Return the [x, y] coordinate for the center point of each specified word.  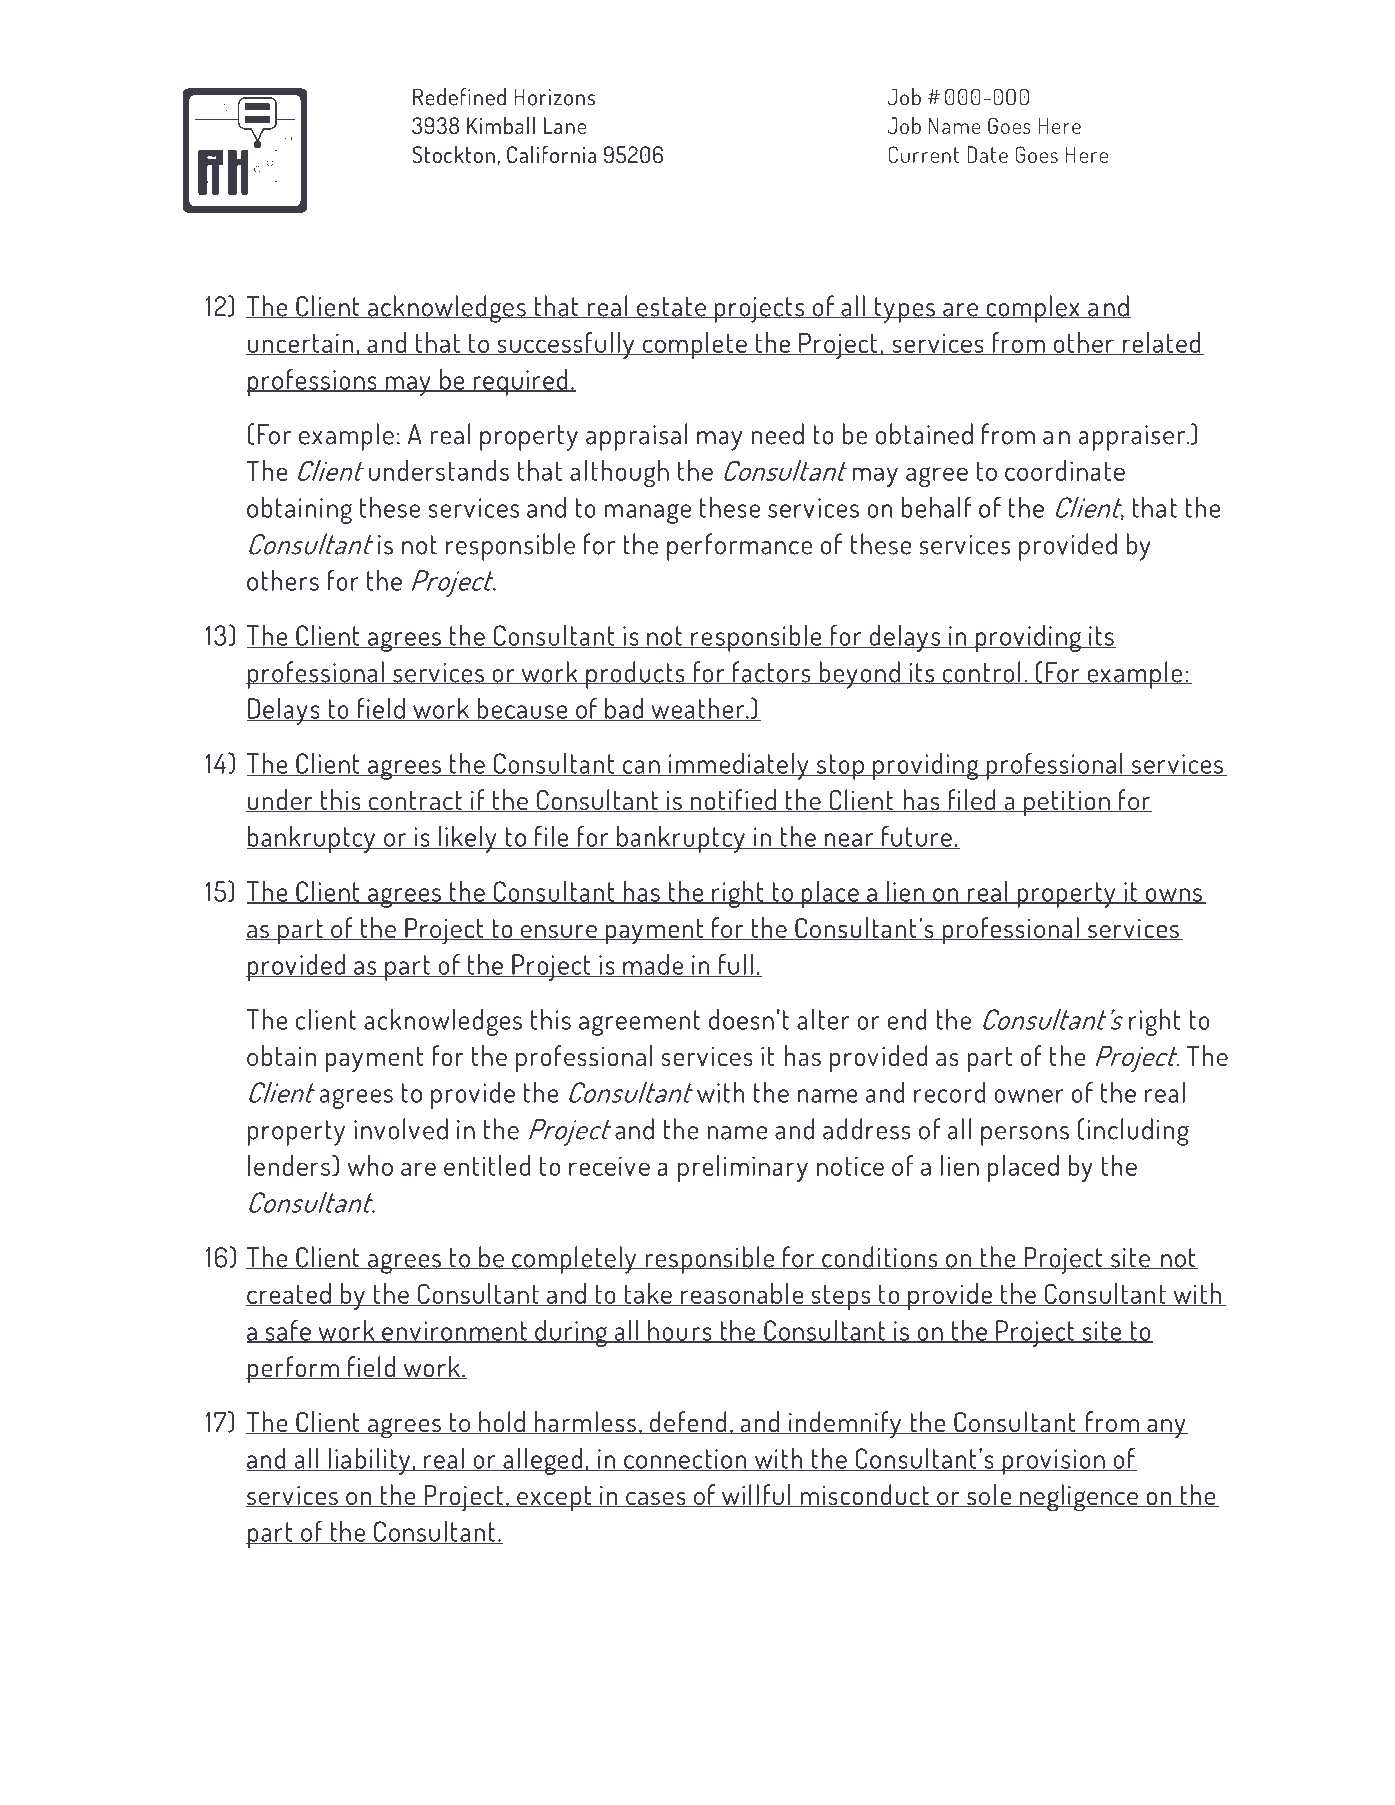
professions [312, 382]
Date [987, 154]
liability [369, 1461]
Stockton [453, 154]
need [778, 434]
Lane [565, 125]
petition [1067, 803]
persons [1025, 1136]
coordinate [1065, 470]
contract [415, 801]
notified [733, 800]
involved [401, 1129]
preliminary [743, 1168]
